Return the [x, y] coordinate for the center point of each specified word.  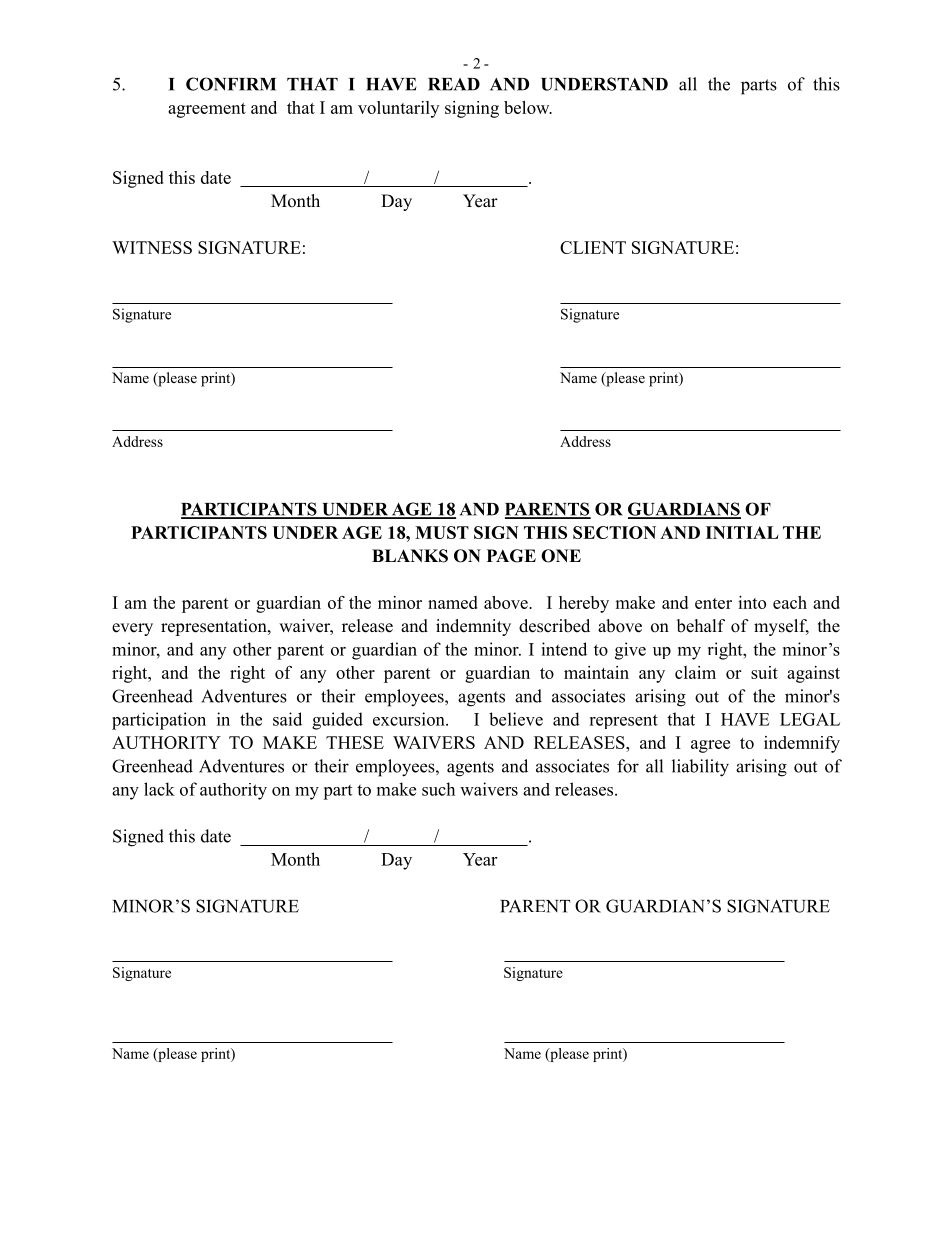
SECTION [614, 532]
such [438, 789]
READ [454, 84]
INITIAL [742, 532]
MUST [442, 532]
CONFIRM [231, 84]
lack [159, 789]
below [528, 107]
